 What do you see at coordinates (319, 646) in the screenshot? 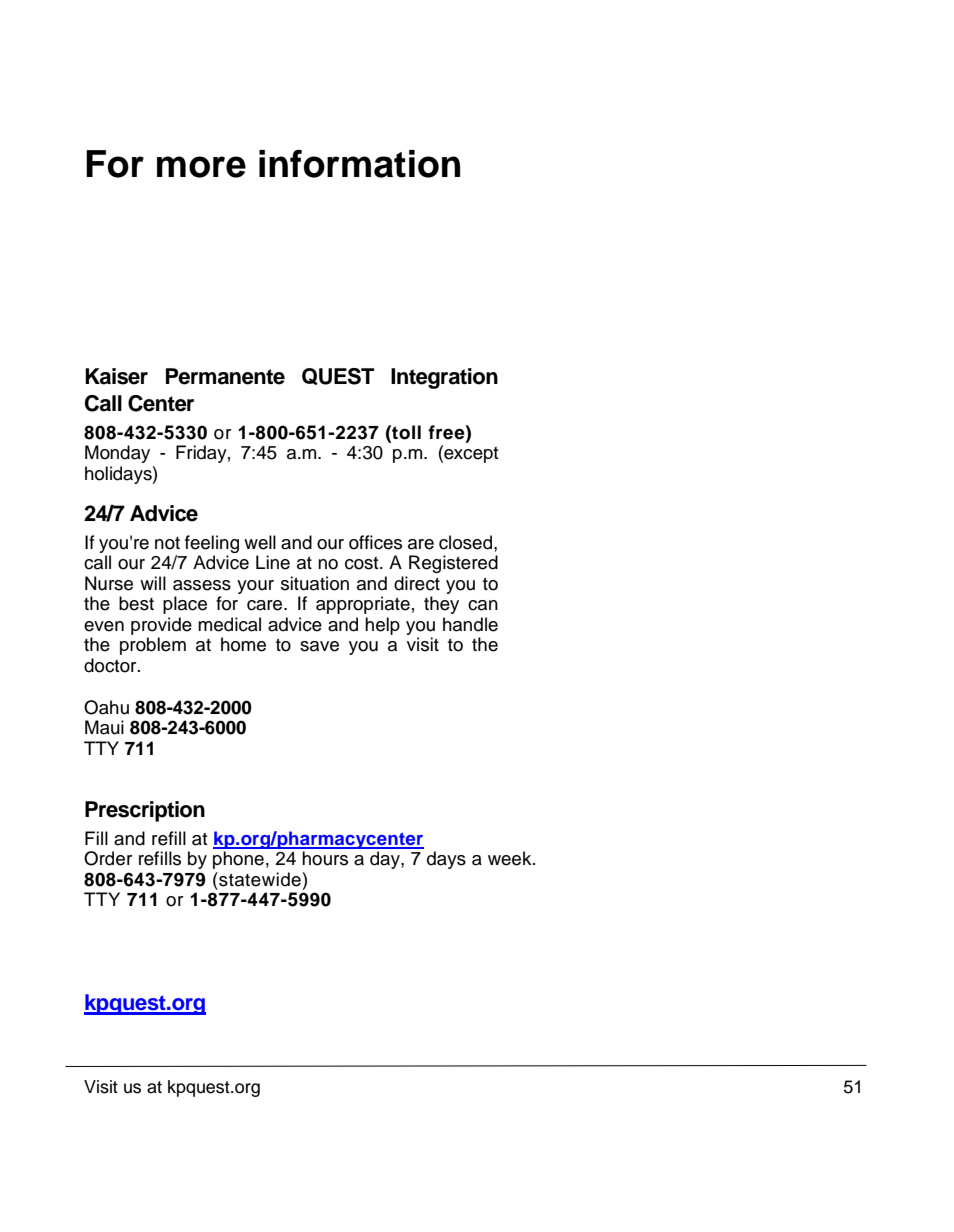
I see `save` at bounding box center [319, 646].
